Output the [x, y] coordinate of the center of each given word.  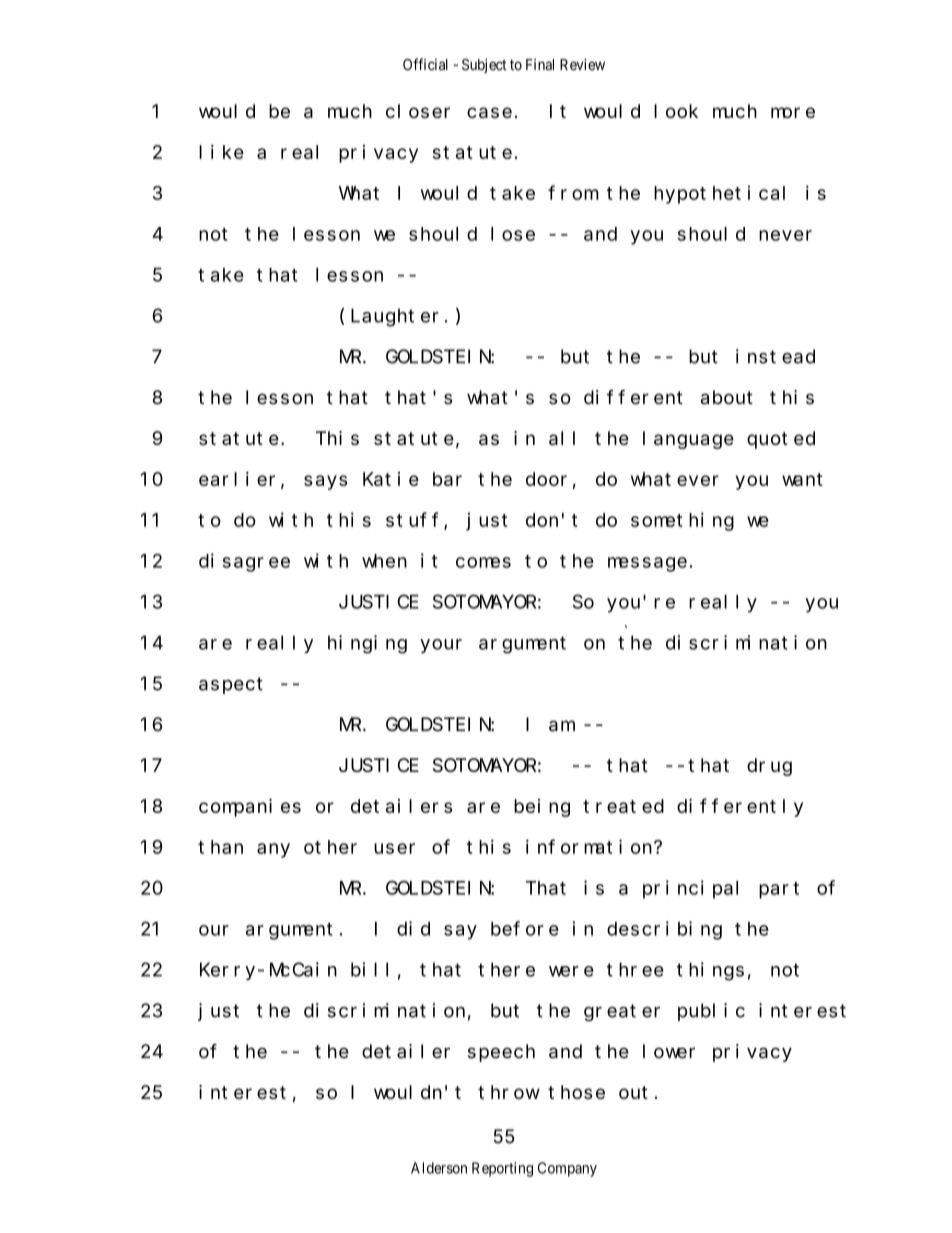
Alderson [439, 1168]
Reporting [502, 1169]
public [711, 1012]
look [676, 111]
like [221, 152]
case [489, 112]
